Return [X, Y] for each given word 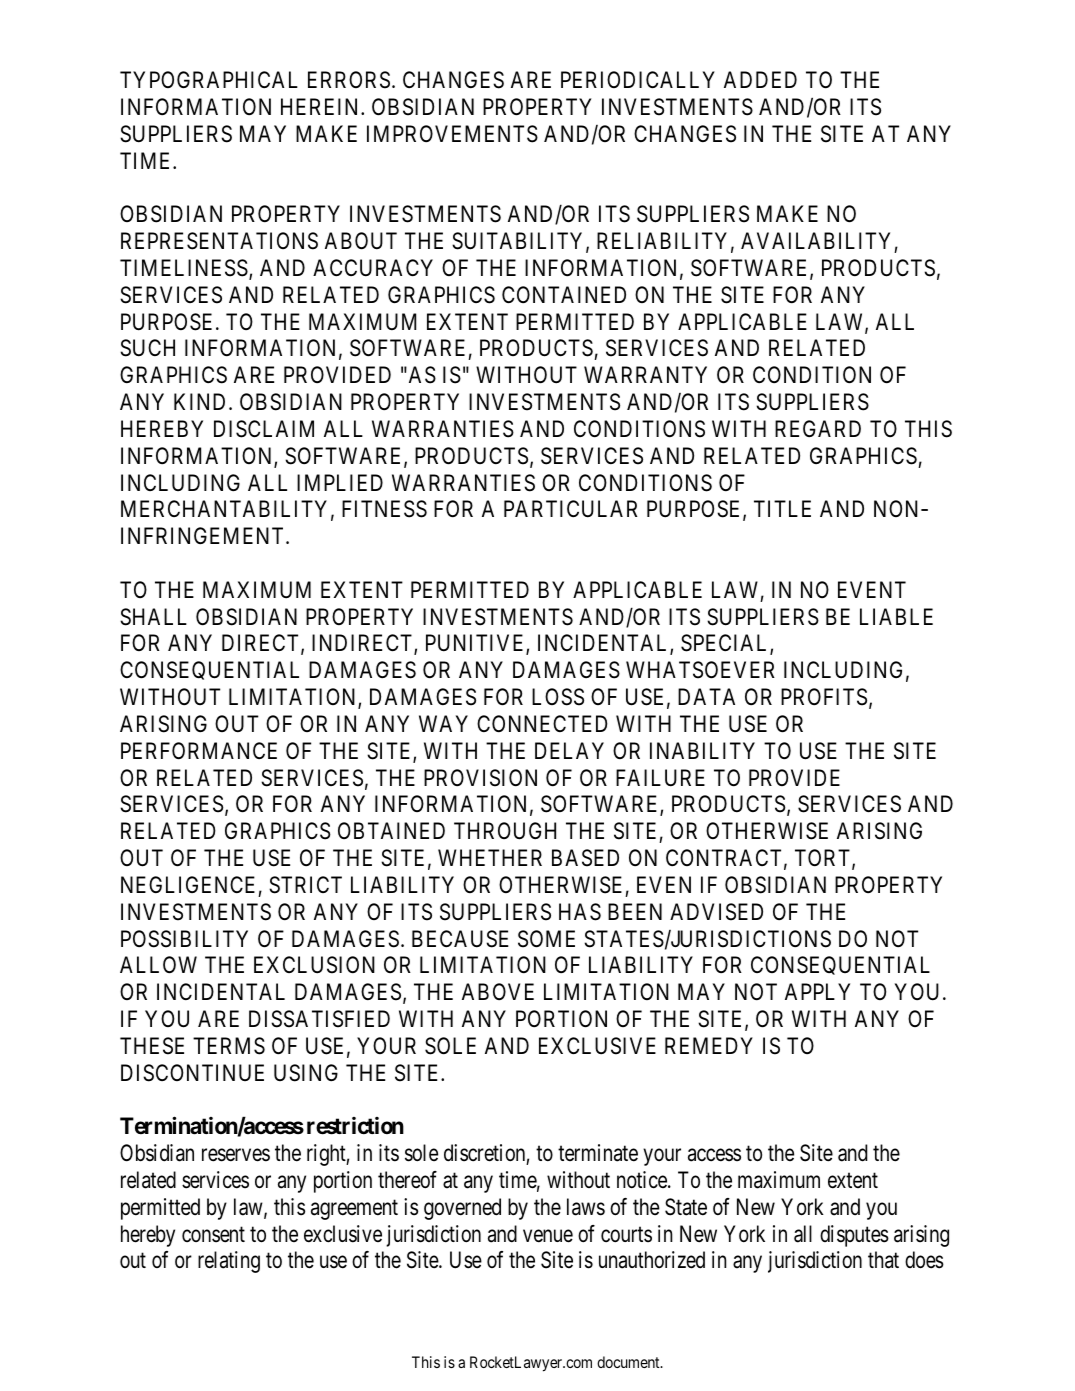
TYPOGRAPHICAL [209, 79]
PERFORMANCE [199, 750]
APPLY [817, 991]
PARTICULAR [571, 509]
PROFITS [824, 697]
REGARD [818, 428]
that [883, 1260]
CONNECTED [542, 723]
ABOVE [498, 991]
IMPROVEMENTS [452, 134]
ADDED [760, 79]
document [629, 1362]
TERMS [229, 1046]
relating [229, 1262]
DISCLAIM [264, 429]
